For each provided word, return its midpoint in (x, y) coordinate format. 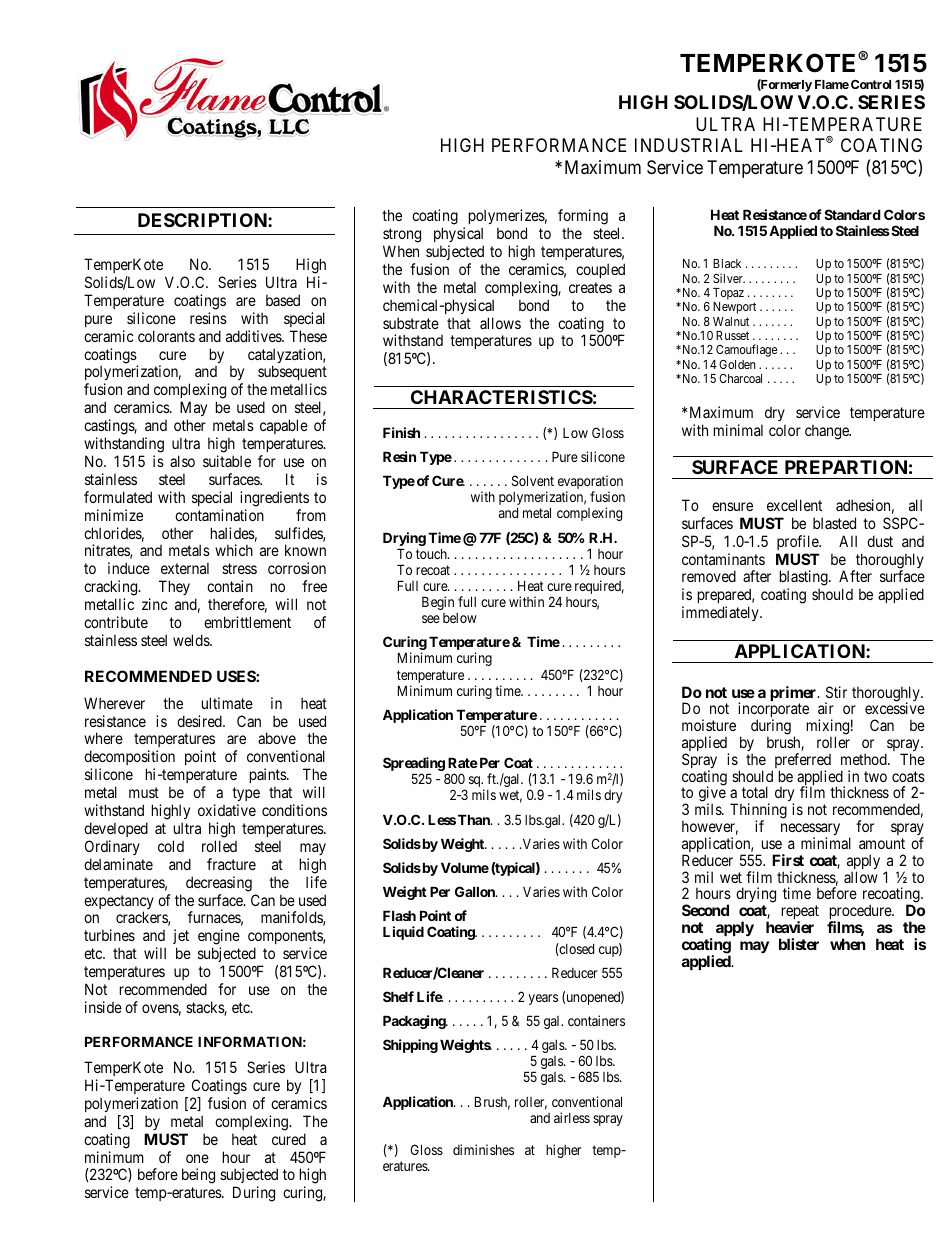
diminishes (483, 1149)
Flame (832, 84)
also (182, 461)
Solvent (533, 480)
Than (475, 819)
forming (583, 217)
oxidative (227, 810)
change (828, 432)
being (198, 1176)
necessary (810, 830)
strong (402, 235)
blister (799, 944)
